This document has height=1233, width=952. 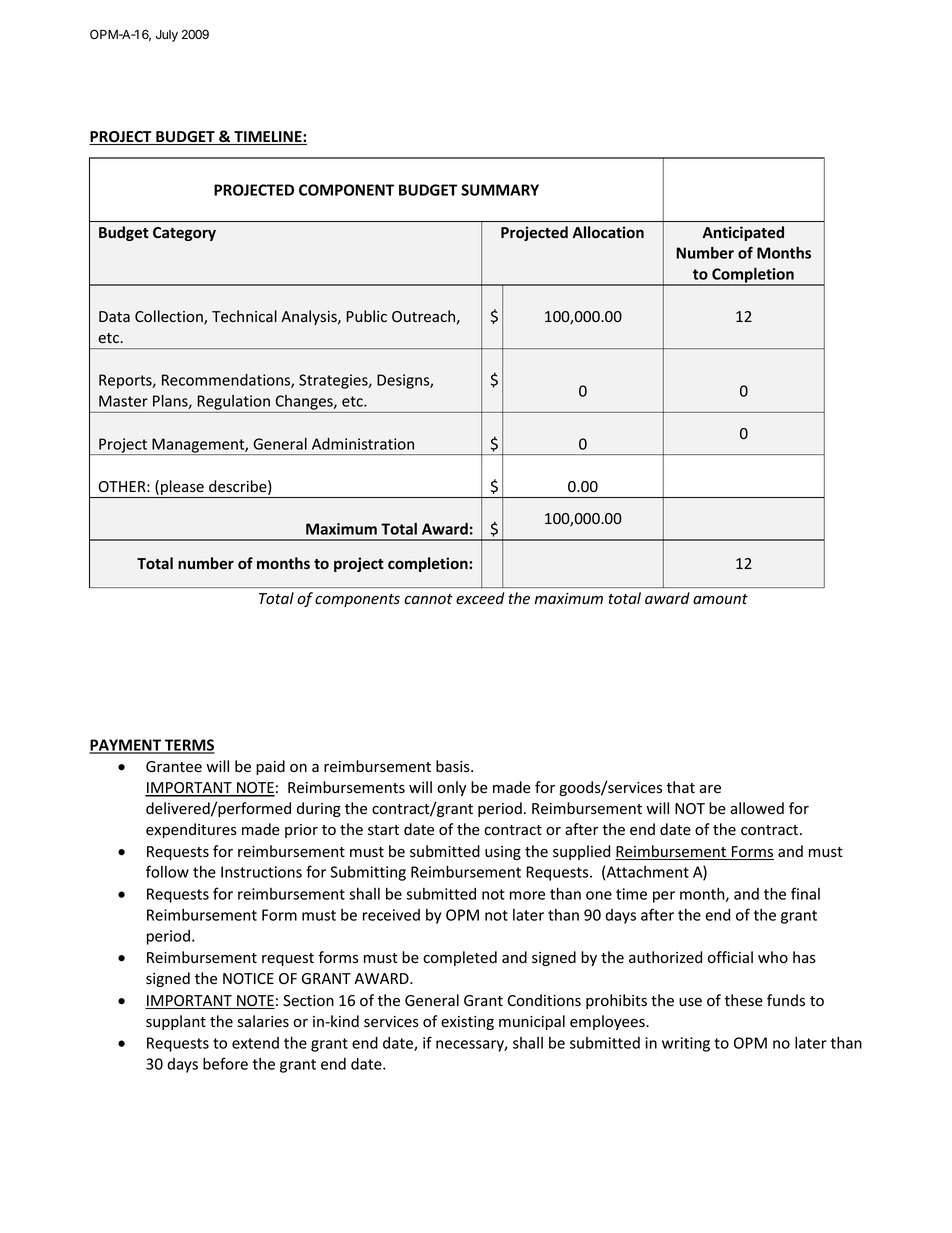 What do you see at coordinates (467, 1023) in the document?
I see `existing` at bounding box center [467, 1023].
